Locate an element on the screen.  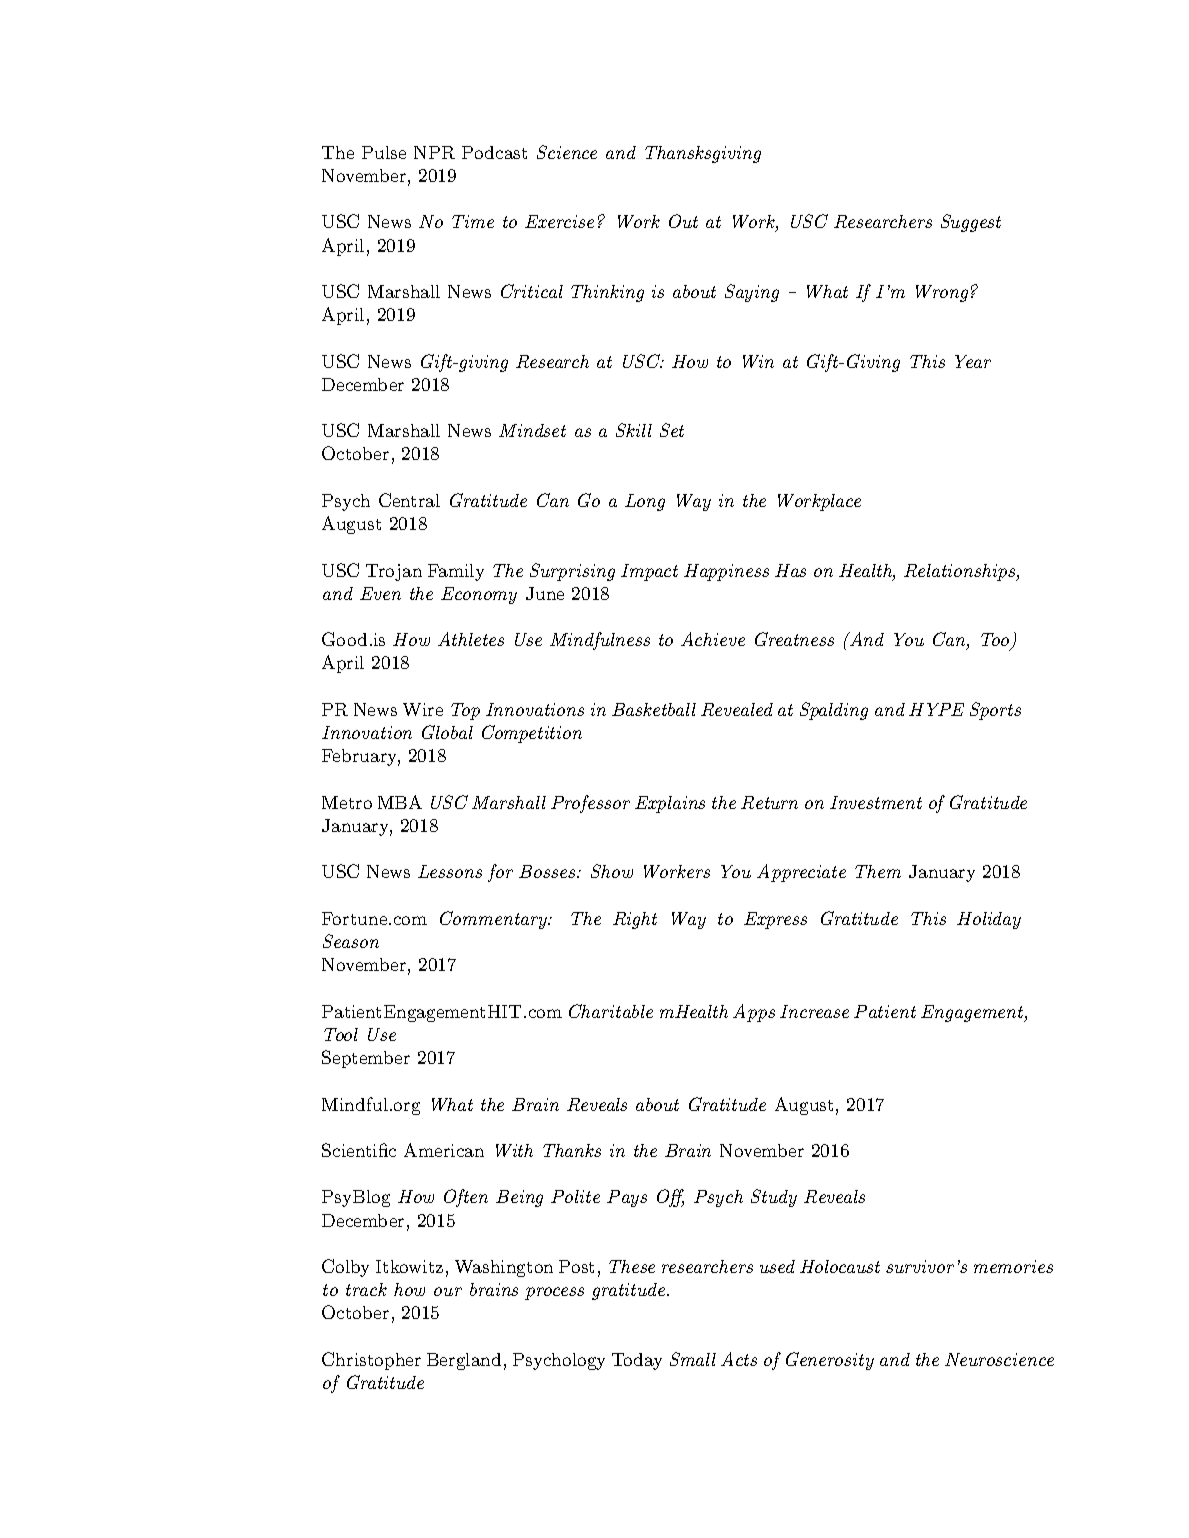
NPR is located at coordinates (434, 152).
